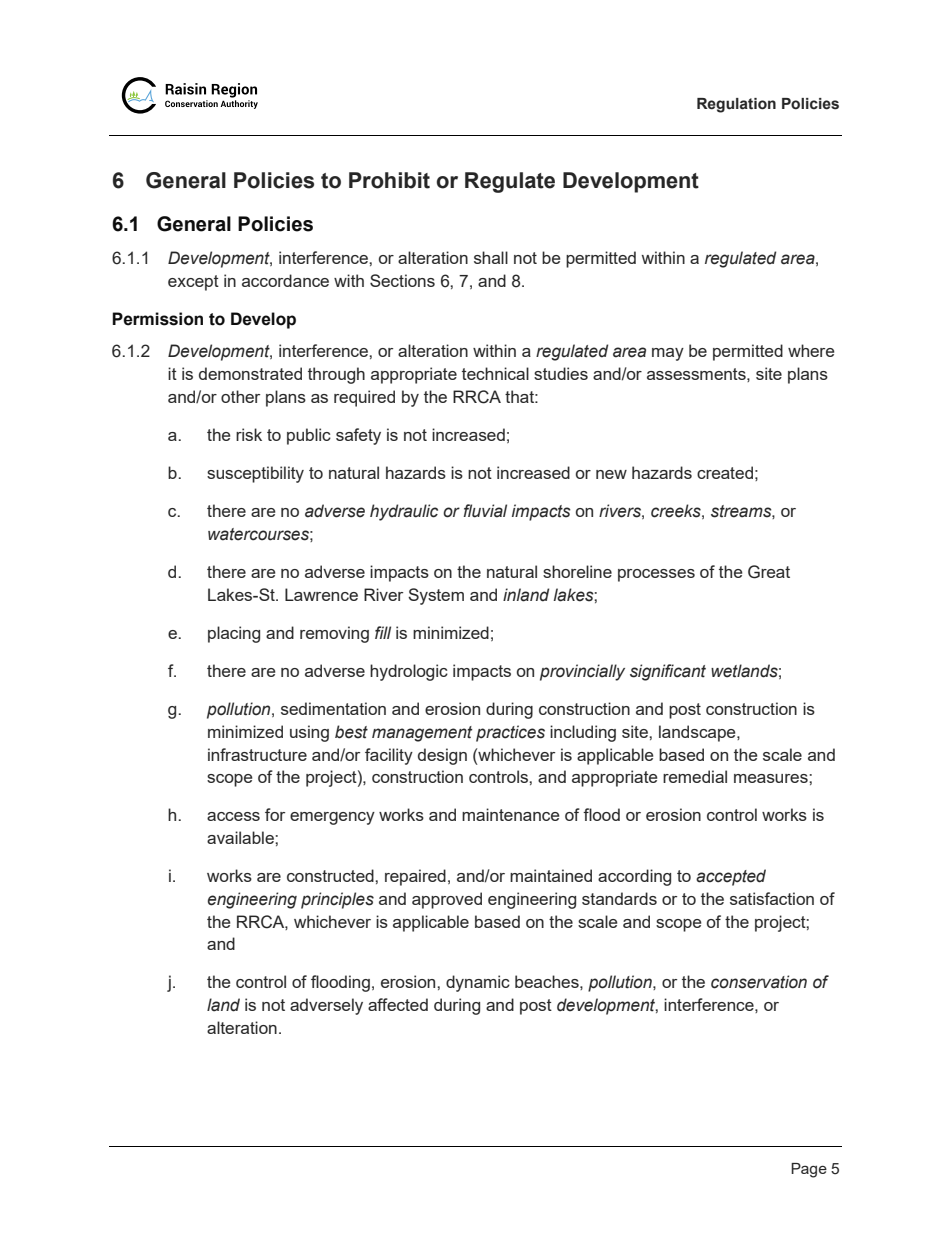  What do you see at coordinates (234, 634) in the screenshot?
I see `placing` at bounding box center [234, 634].
